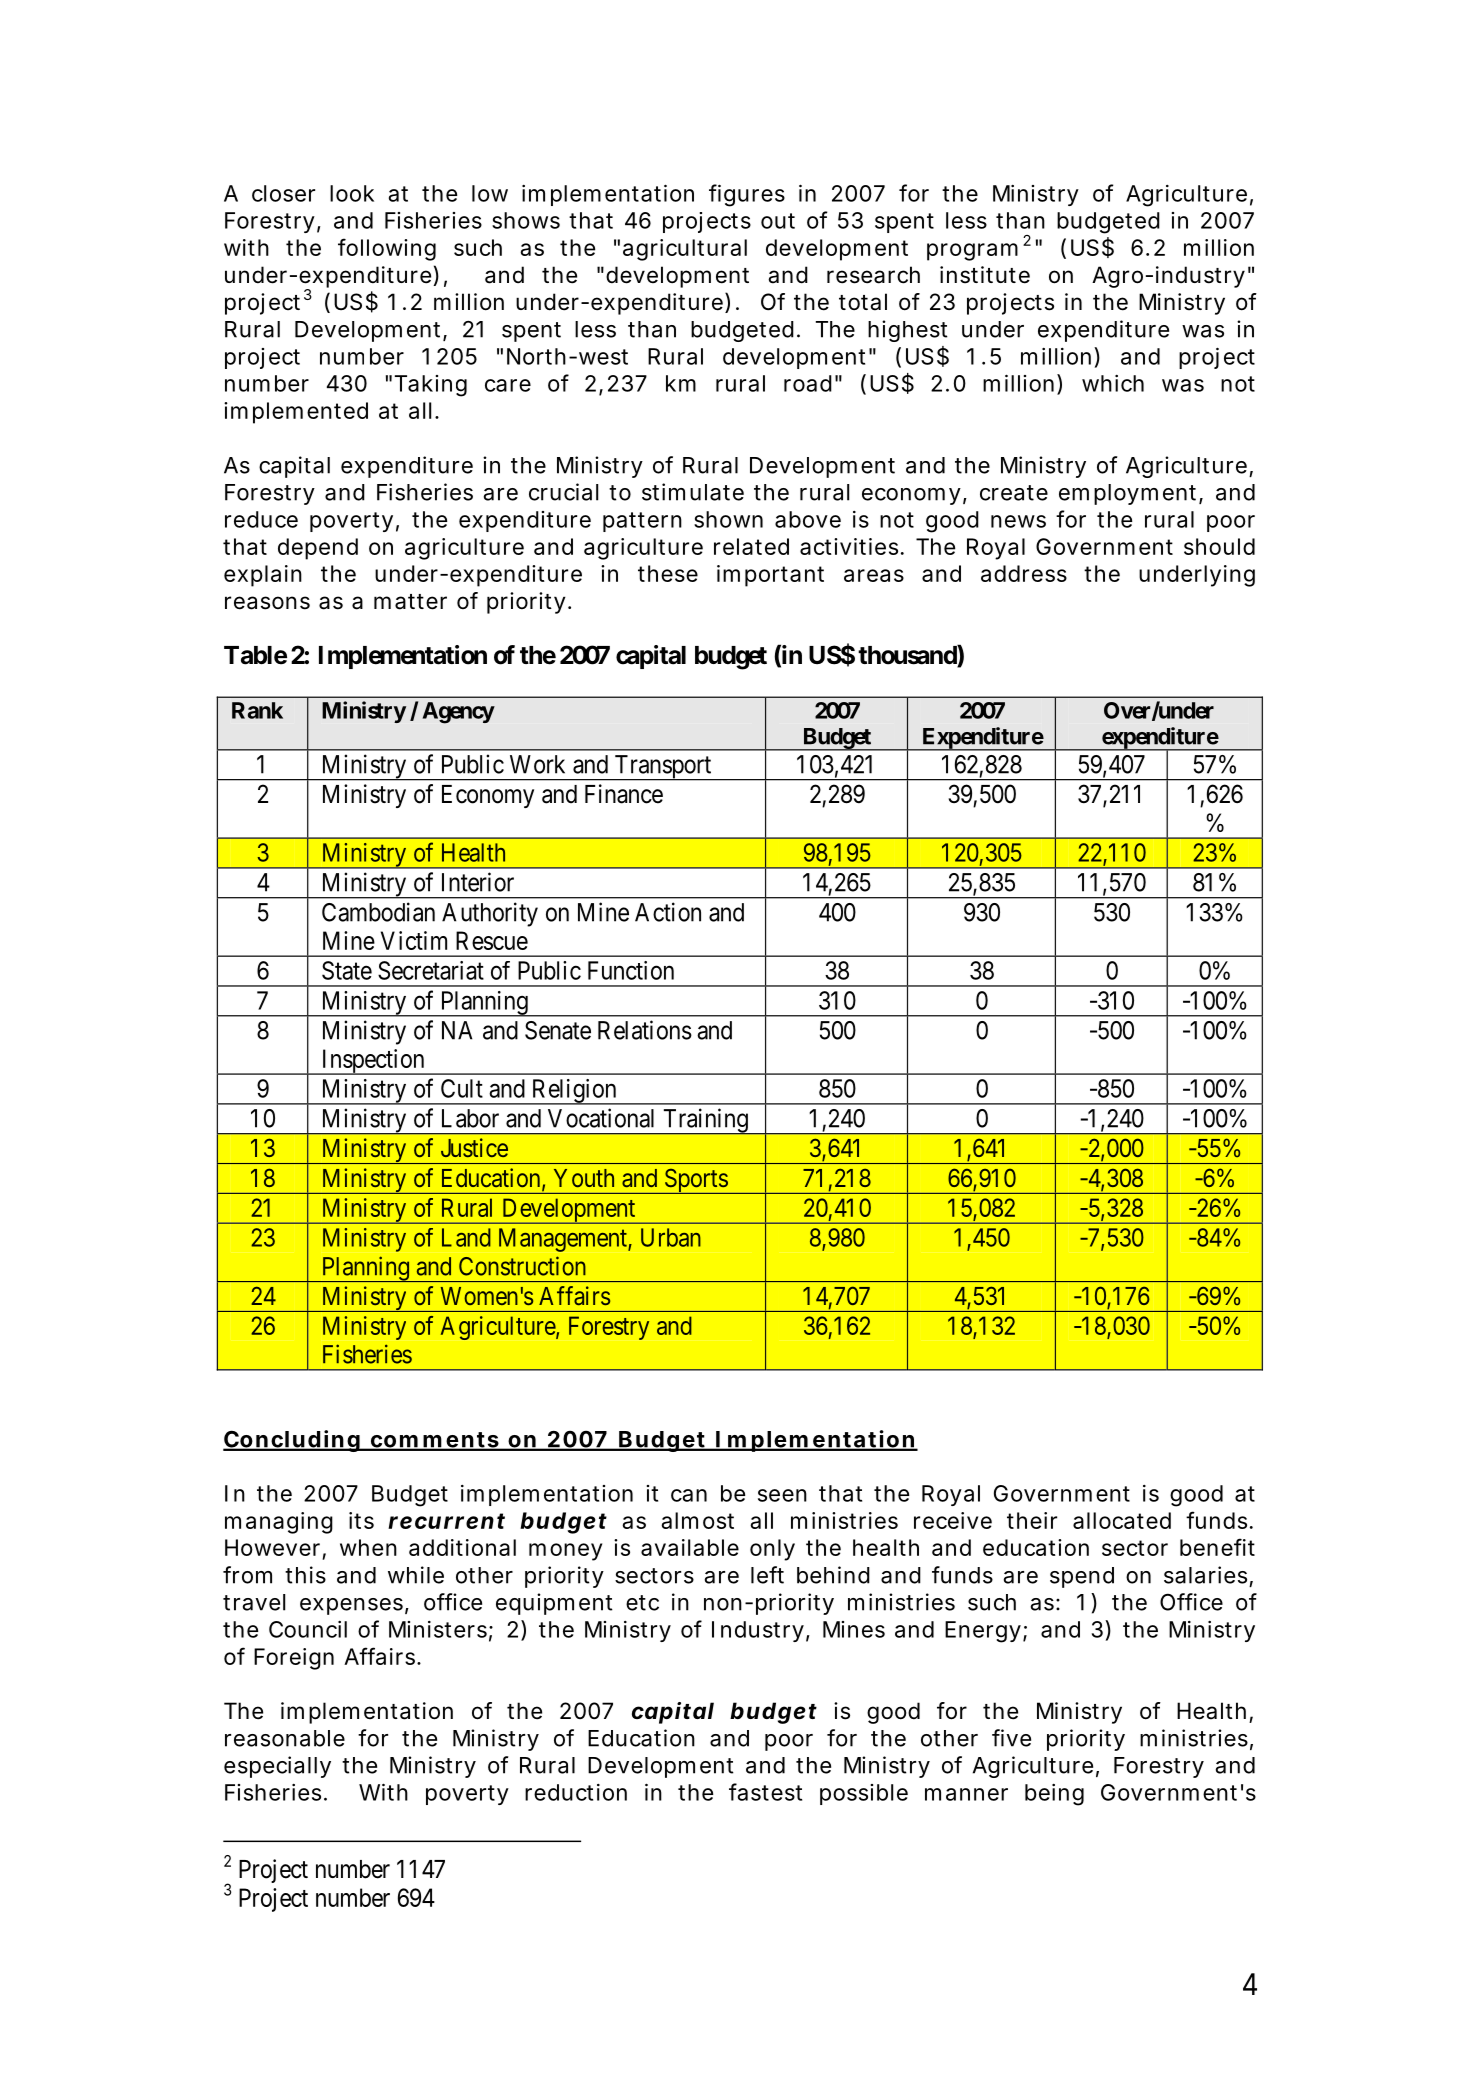 The image size is (1479, 2092). I want to click on Agency, so click(459, 713).
